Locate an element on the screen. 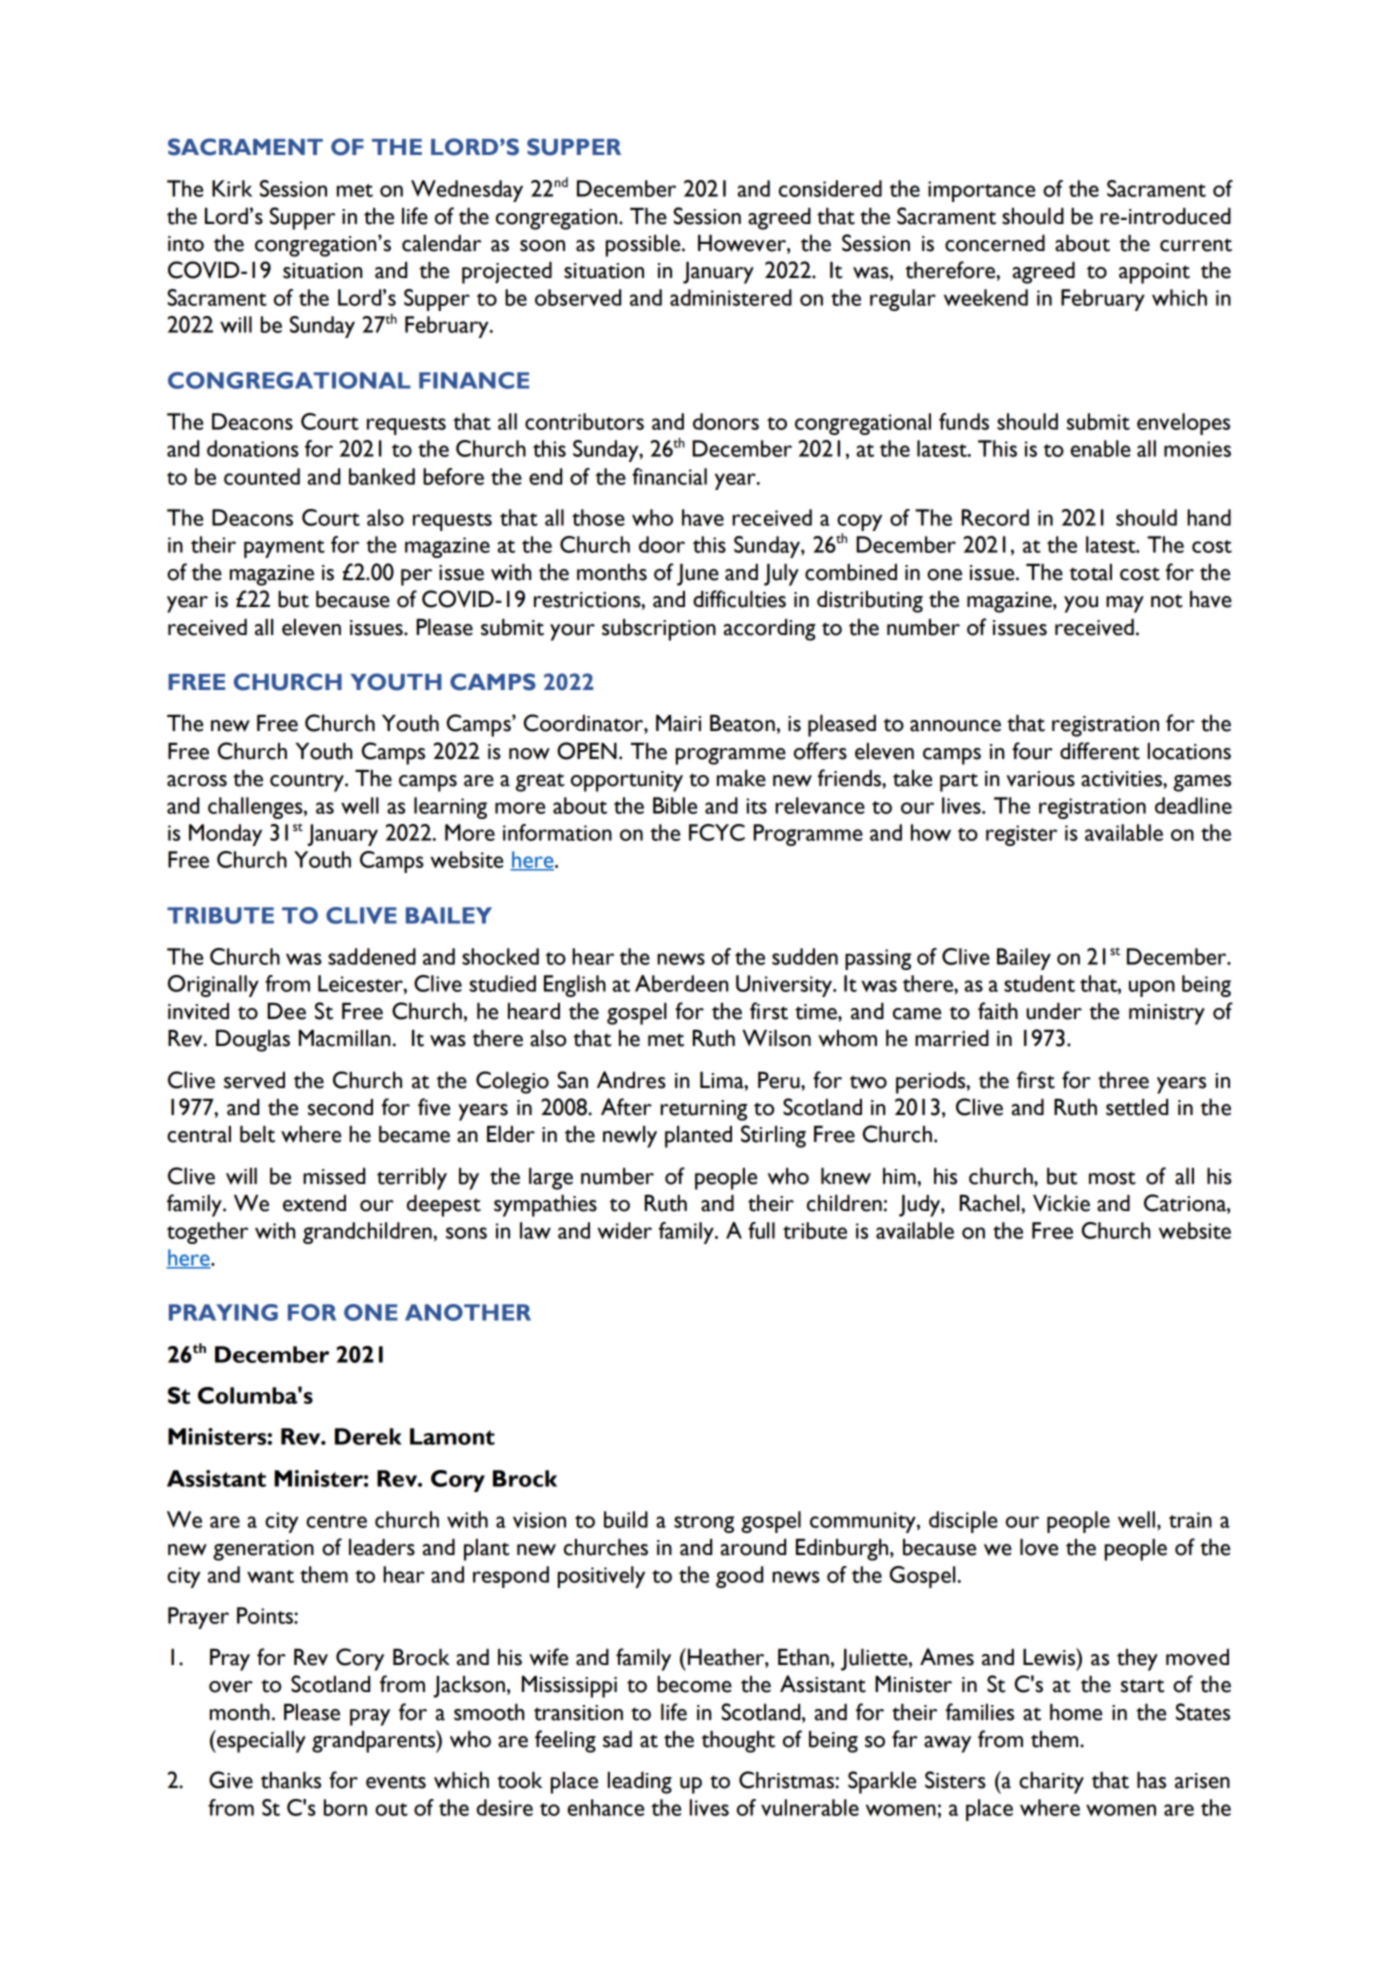 The image size is (1398, 1979). under is located at coordinates (1054, 1011).
